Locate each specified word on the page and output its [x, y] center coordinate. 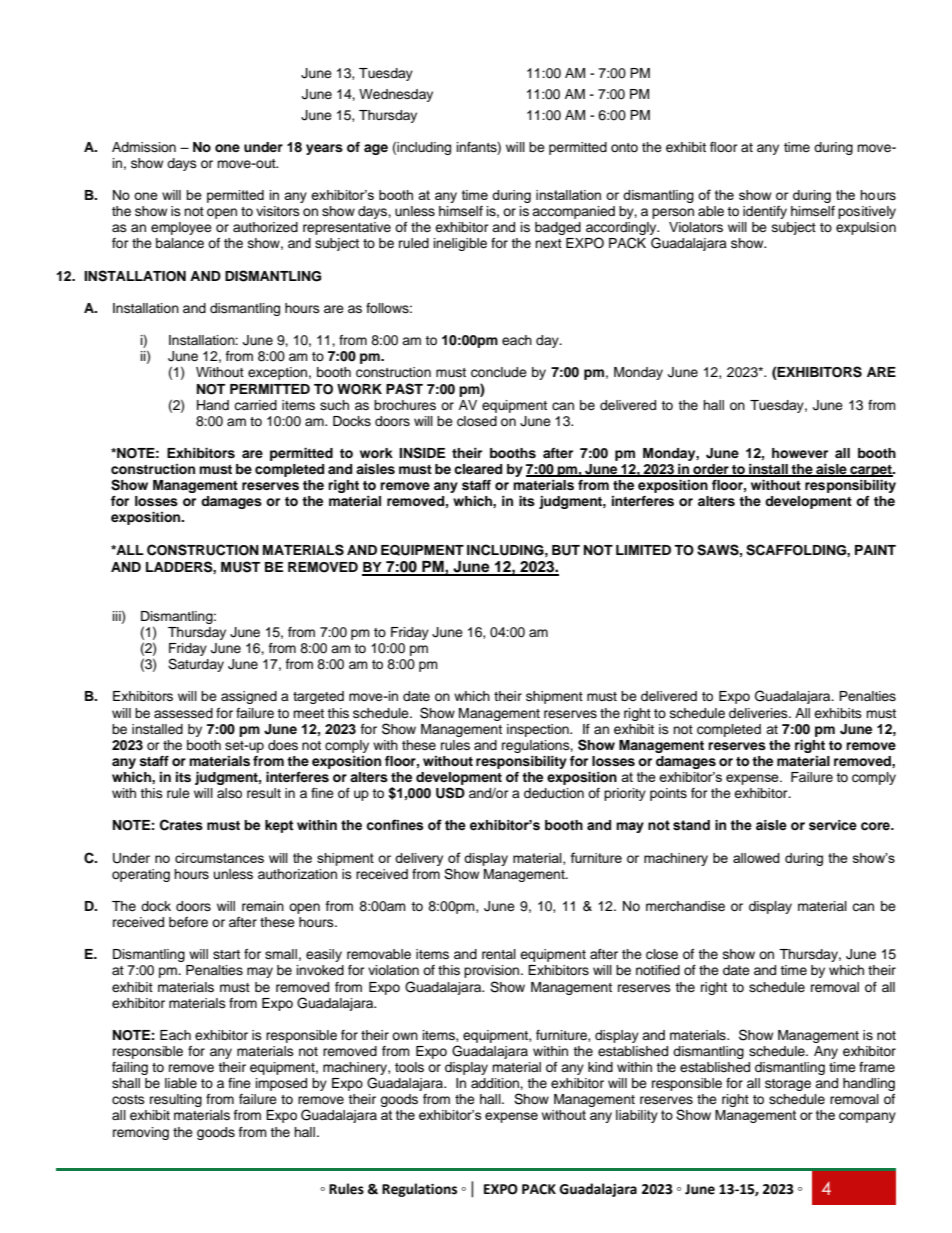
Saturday [196, 665]
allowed [756, 858]
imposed [281, 1084]
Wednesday [396, 95]
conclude [499, 372]
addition [496, 1083]
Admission [144, 147]
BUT [566, 550]
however [800, 453]
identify [765, 212]
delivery [419, 859]
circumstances [219, 858]
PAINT [875, 550]
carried [255, 405]
